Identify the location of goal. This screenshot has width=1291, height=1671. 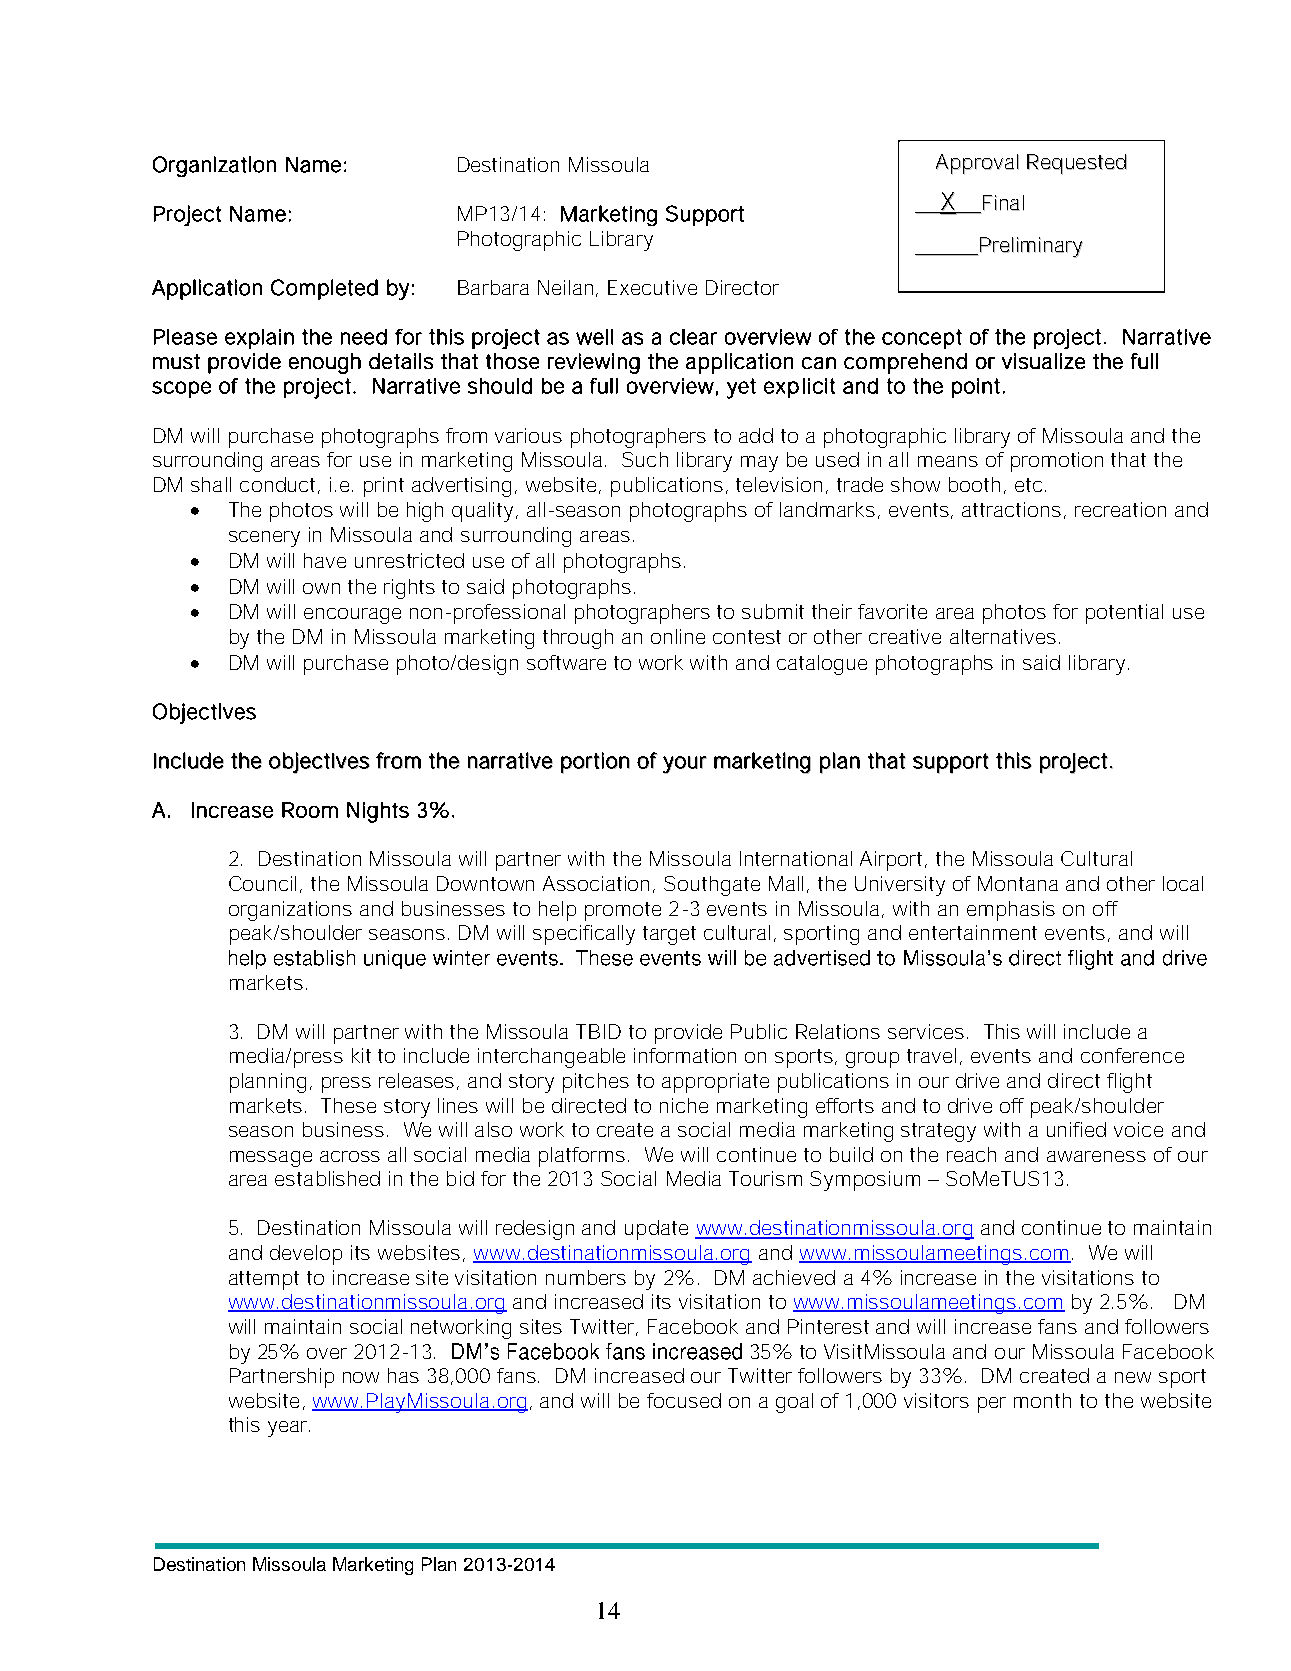
(794, 1403).
